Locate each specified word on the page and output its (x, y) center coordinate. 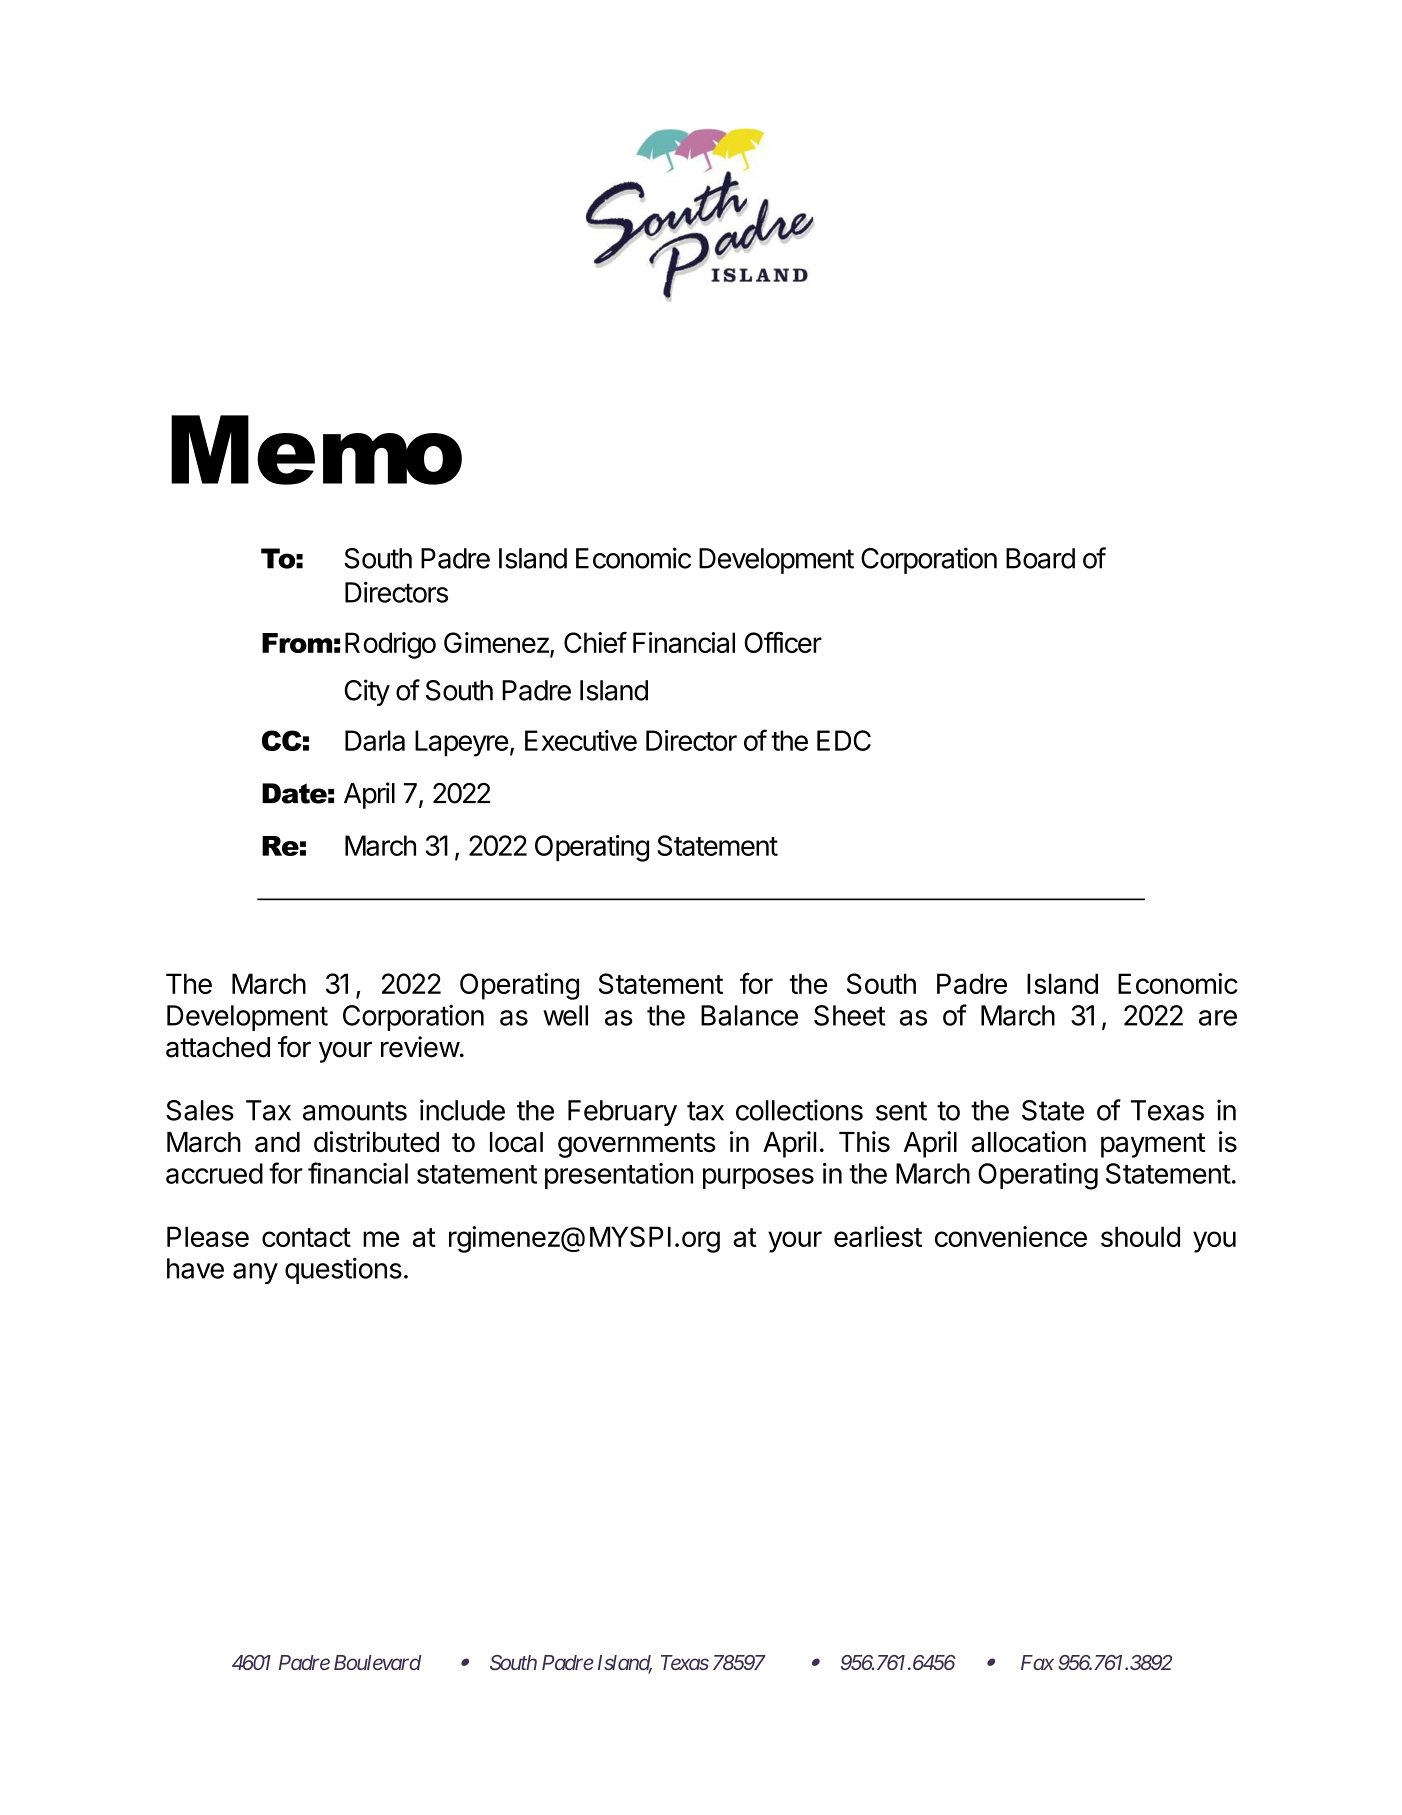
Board (1040, 558)
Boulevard (378, 1662)
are (1218, 1018)
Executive (581, 740)
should (1140, 1236)
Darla (375, 740)
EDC (844, 740)
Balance (749, 1015)
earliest (878, 1236)
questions (343, 1270)
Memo (316, 450)
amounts (355, 1111)
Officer (783, 642)
